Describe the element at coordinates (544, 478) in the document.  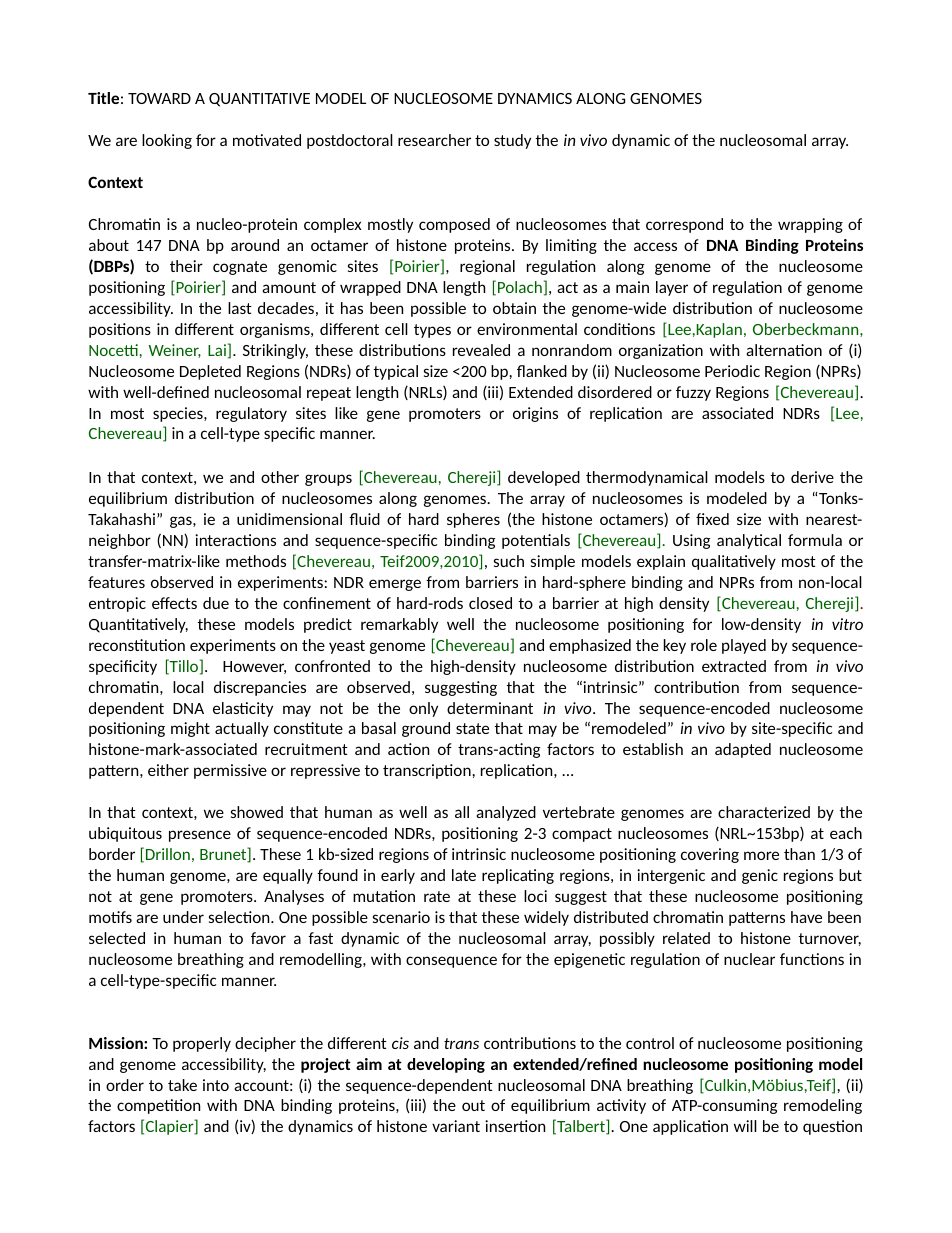
I see `developed` at that location.
